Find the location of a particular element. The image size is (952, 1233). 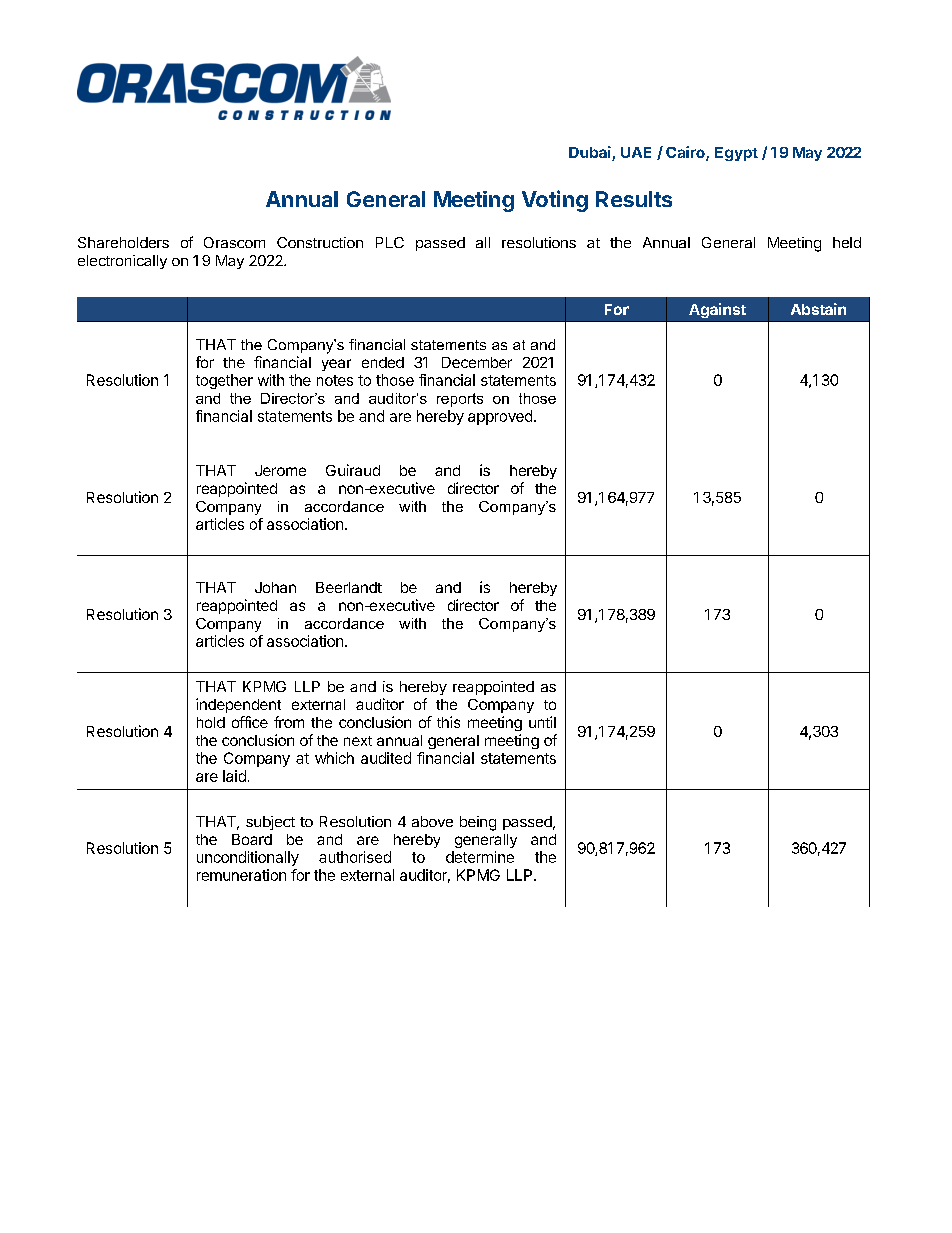

determine is located at coordinates (480, 857).
